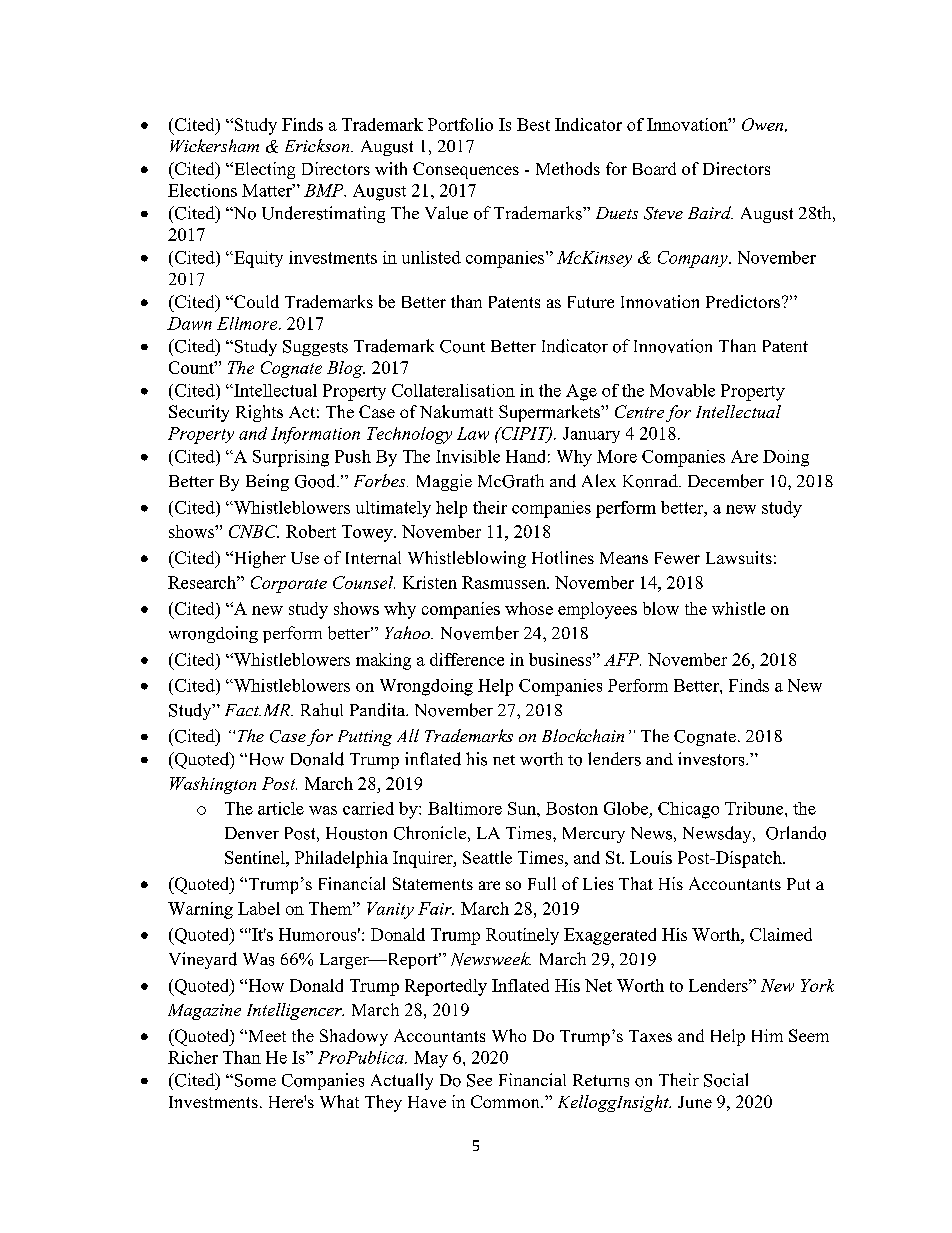 This screenshot has height=1233, width=952. What do you see at coordinates (254, 1080) in the screenshot?
I see `Some` at bounding box center [254, 1080].
